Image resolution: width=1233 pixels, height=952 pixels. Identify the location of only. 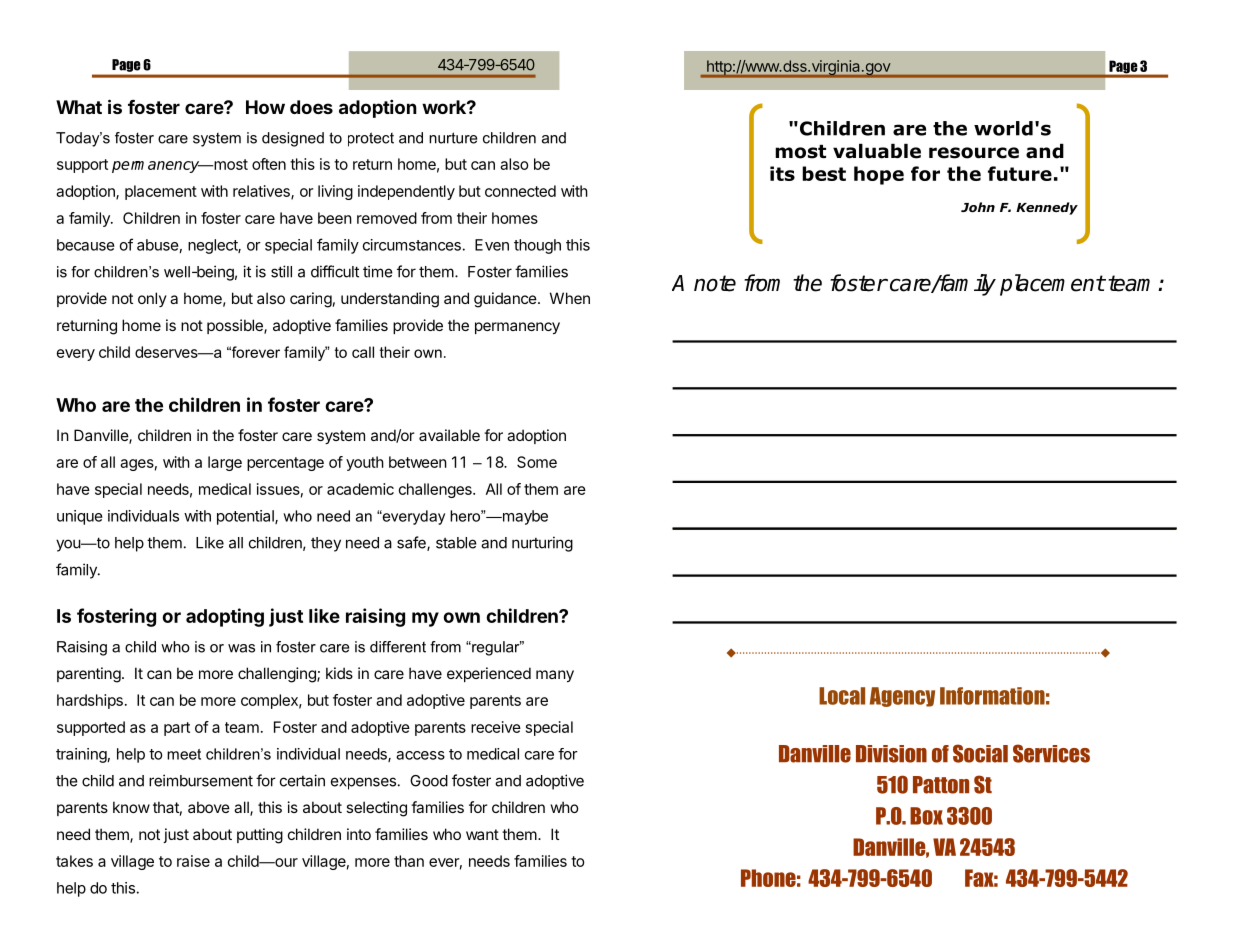
(152, 299).
